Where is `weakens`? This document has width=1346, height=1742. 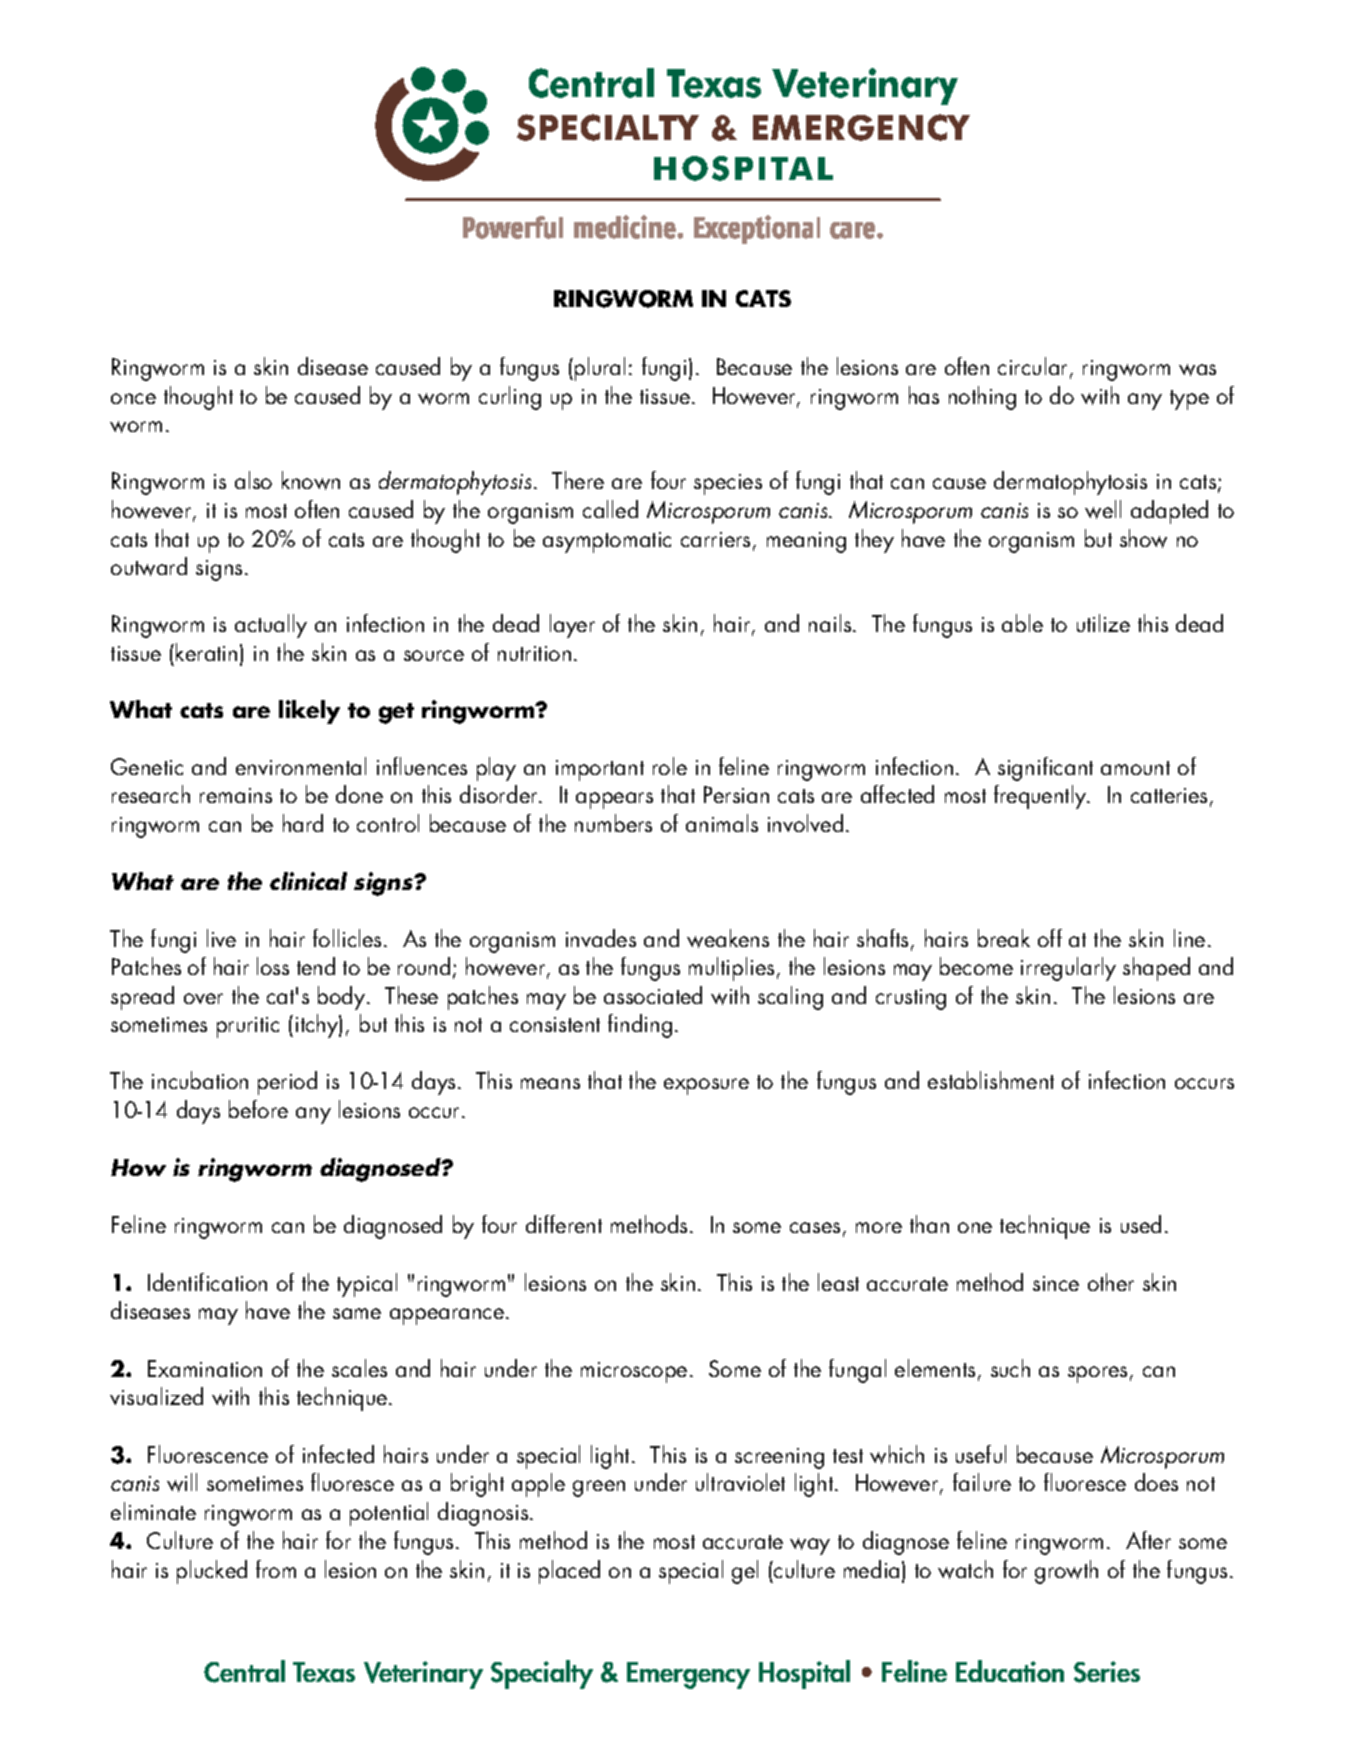 weakens is located at coordinates (728, 938).
